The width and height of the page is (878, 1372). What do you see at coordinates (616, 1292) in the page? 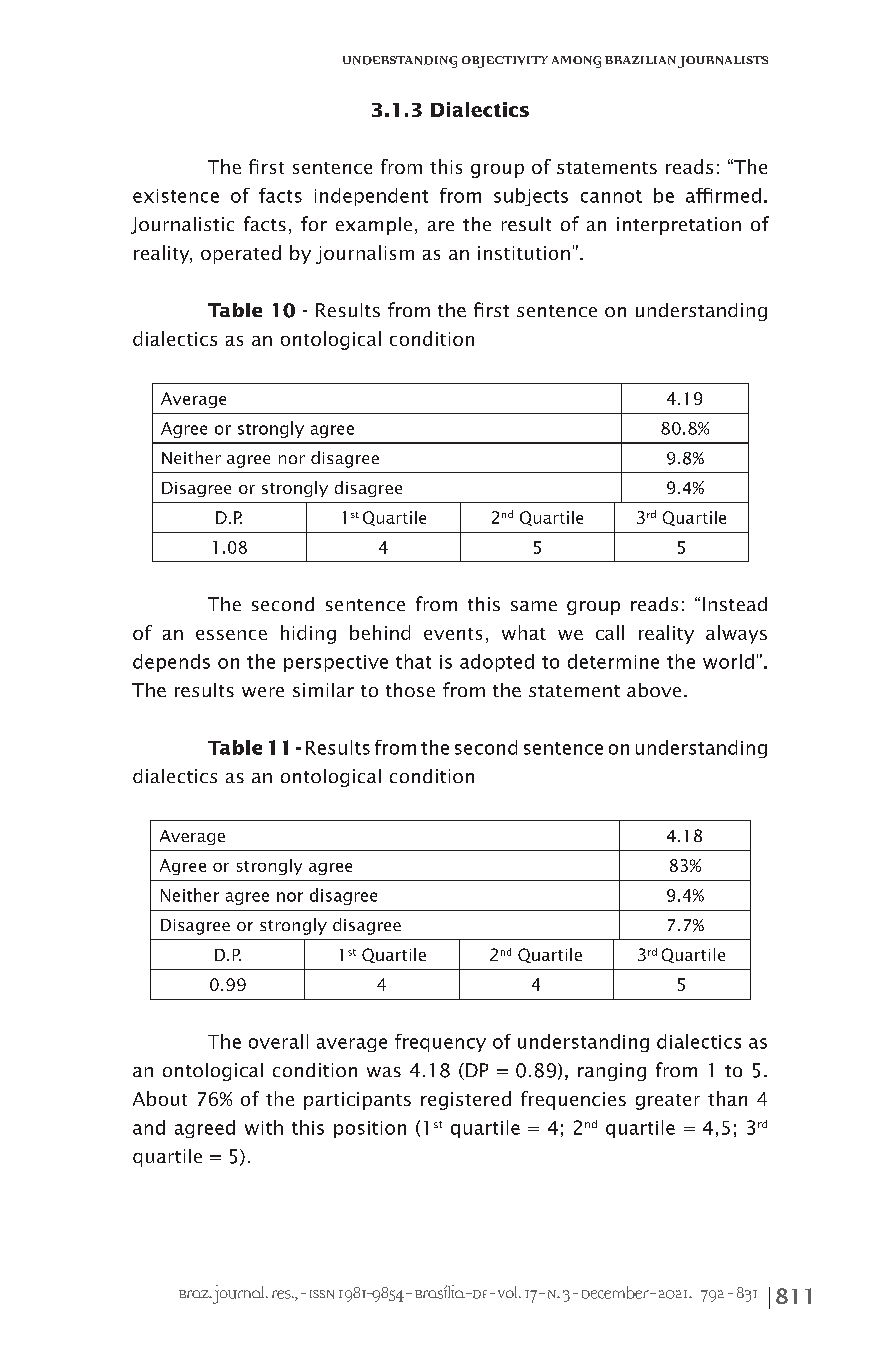
I see `December` at bounding box center [616, 1292].
